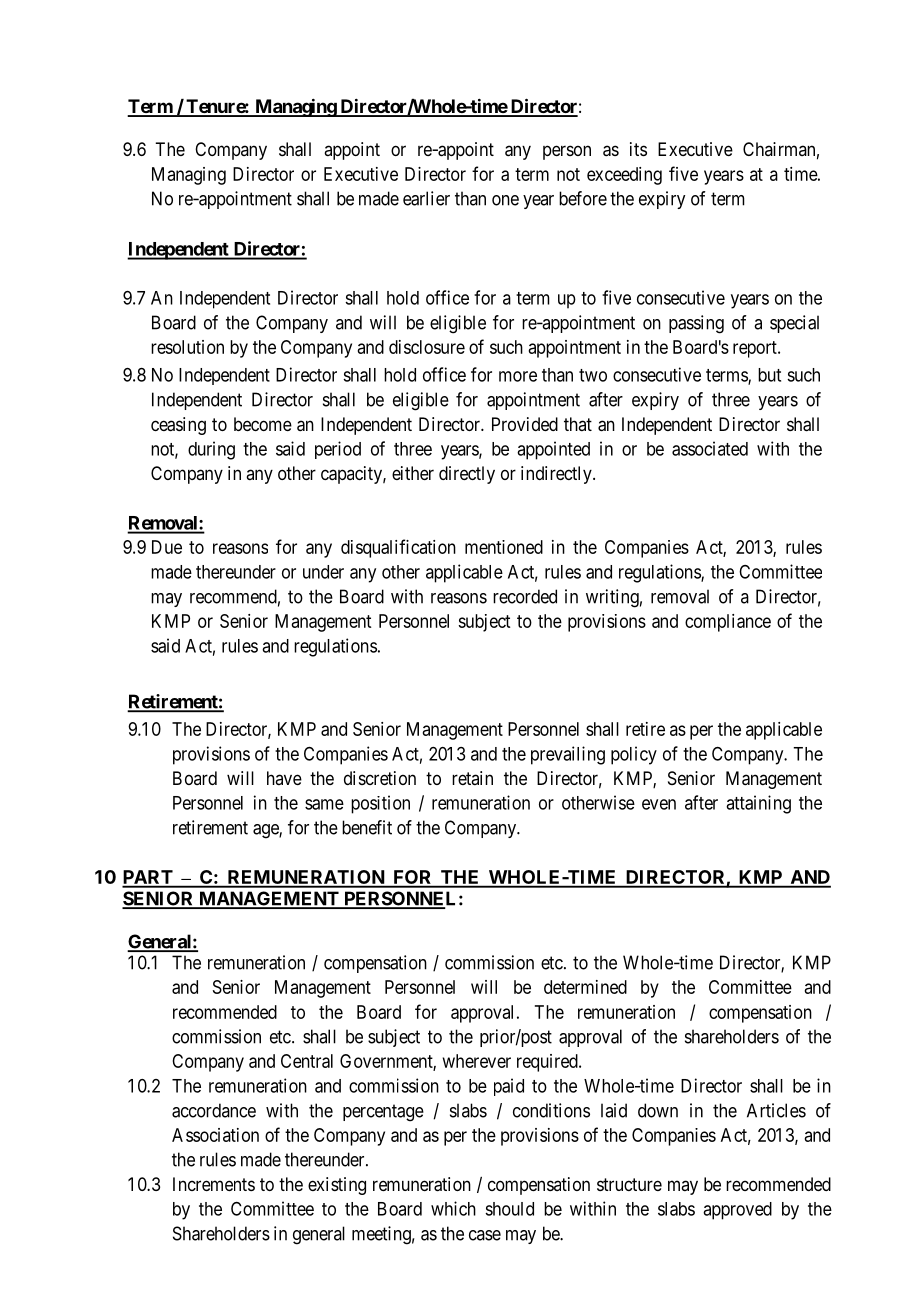  Describe the element at coordinates (504, 547) in the image. I see `mentioned` at that location.
